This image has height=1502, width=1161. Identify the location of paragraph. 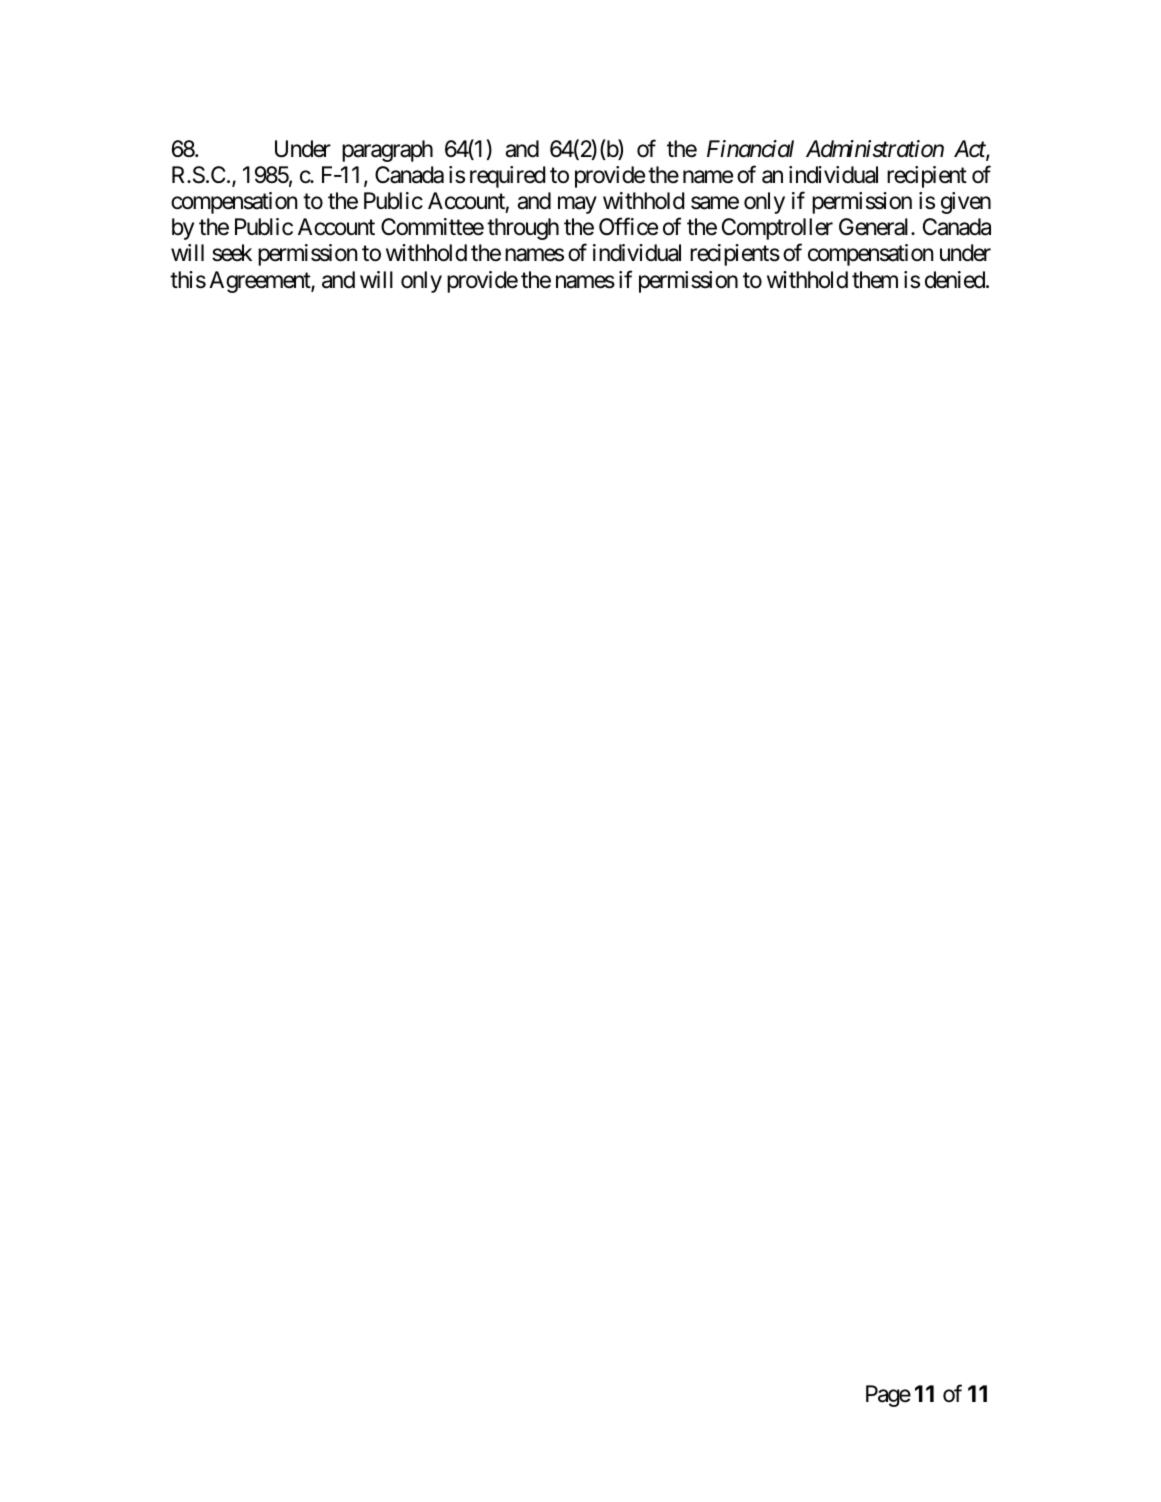
(387, 151).
